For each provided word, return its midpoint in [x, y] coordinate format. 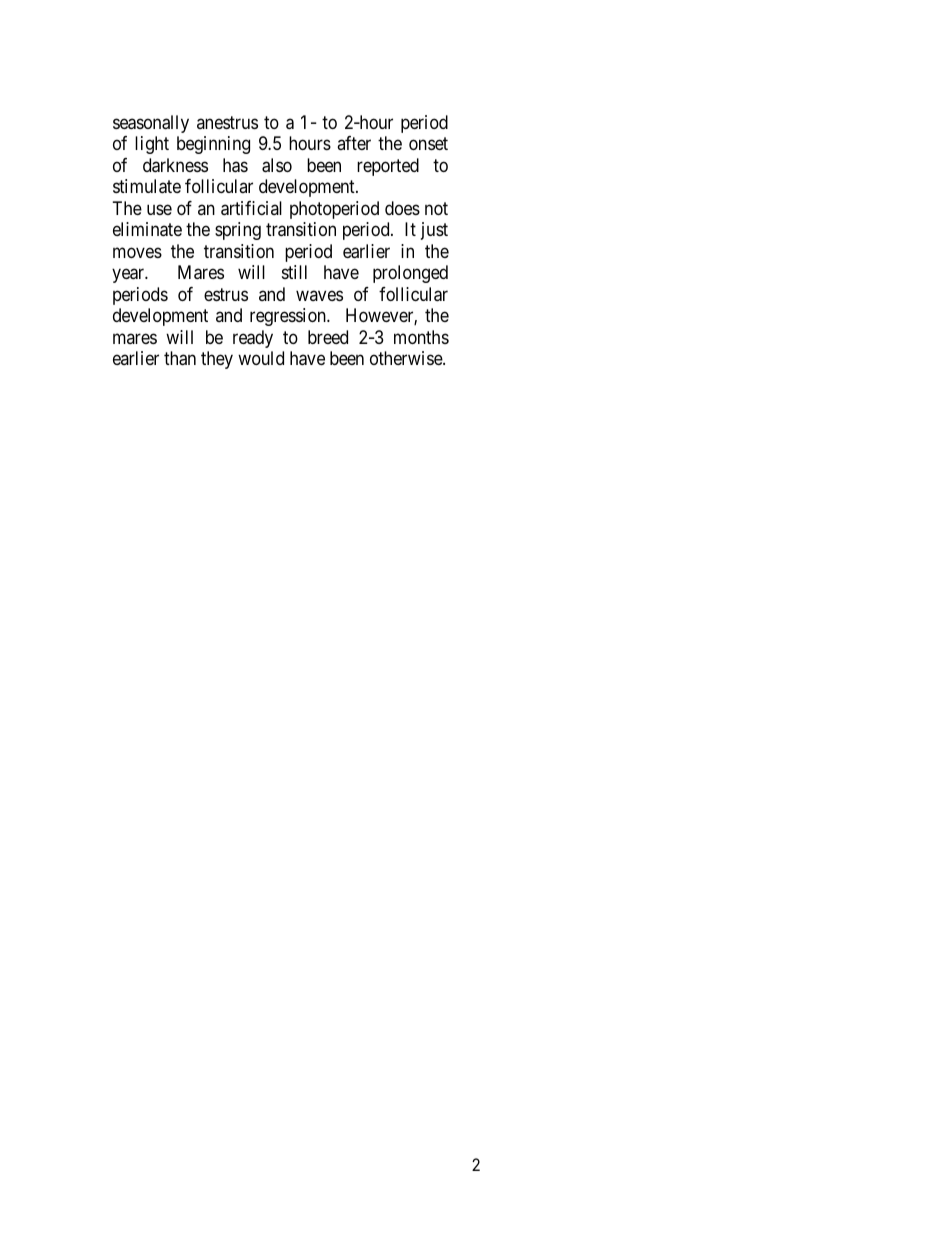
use [159, 209]
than [180, 358]
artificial [251, 208]
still [294, 272]
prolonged [410, 274]
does [402, 208]
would [261, 358]
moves [137, 252]
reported [388, 167]
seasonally [151, 124]
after [354, 143]
